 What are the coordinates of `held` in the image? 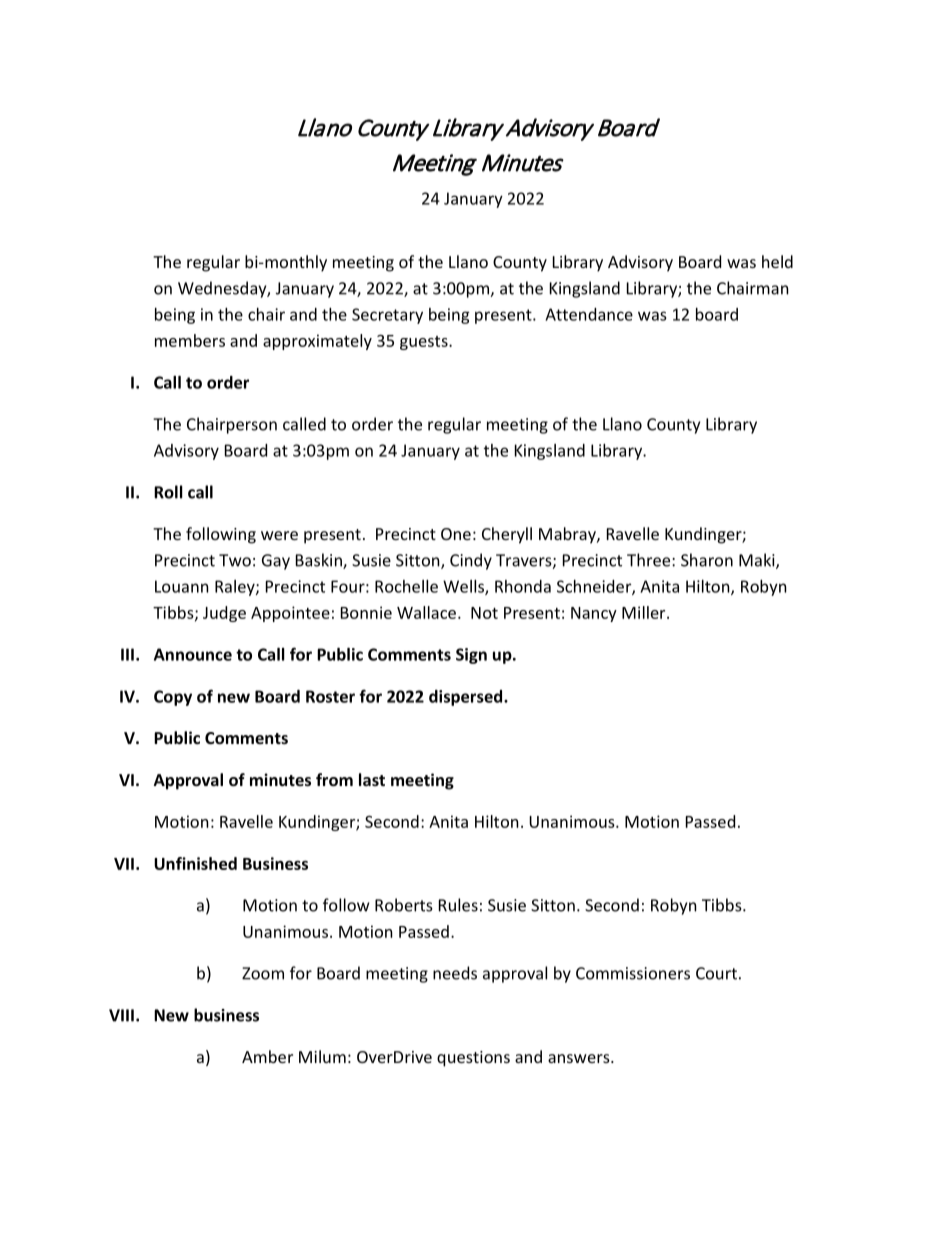 It's located at (777, 261).
